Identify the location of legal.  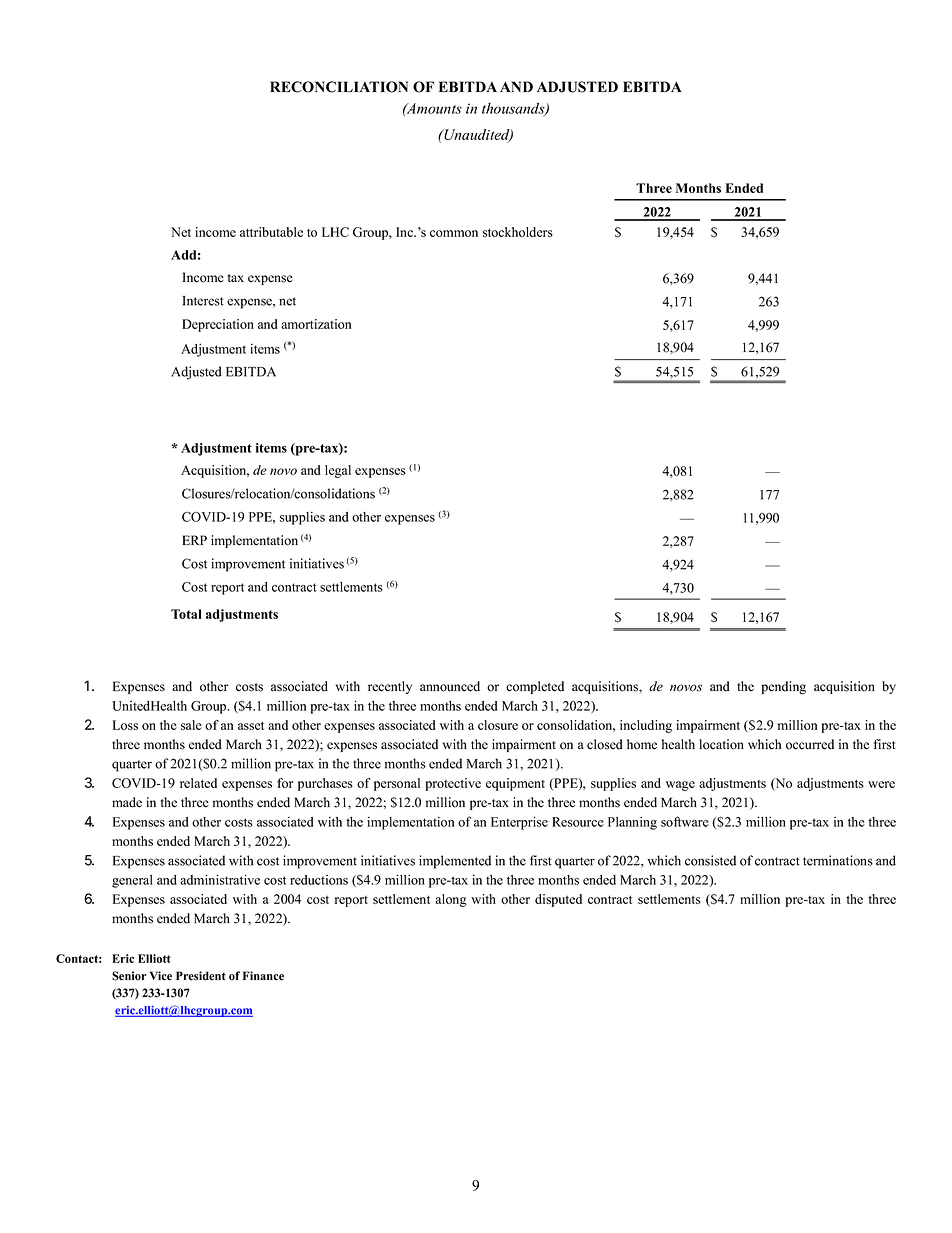
(338, 471).
